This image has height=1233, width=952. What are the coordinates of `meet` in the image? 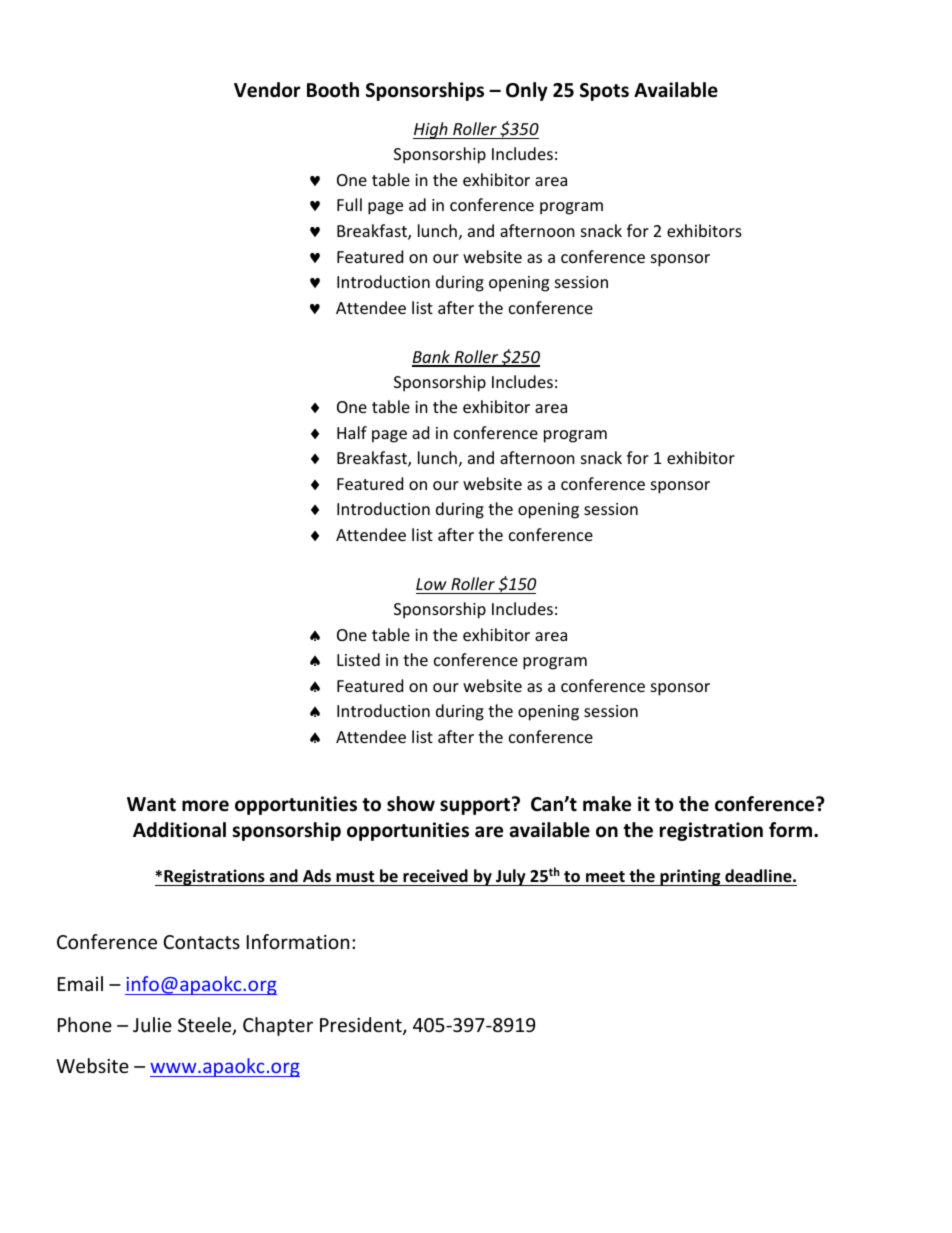 It's located at (605, 878).
